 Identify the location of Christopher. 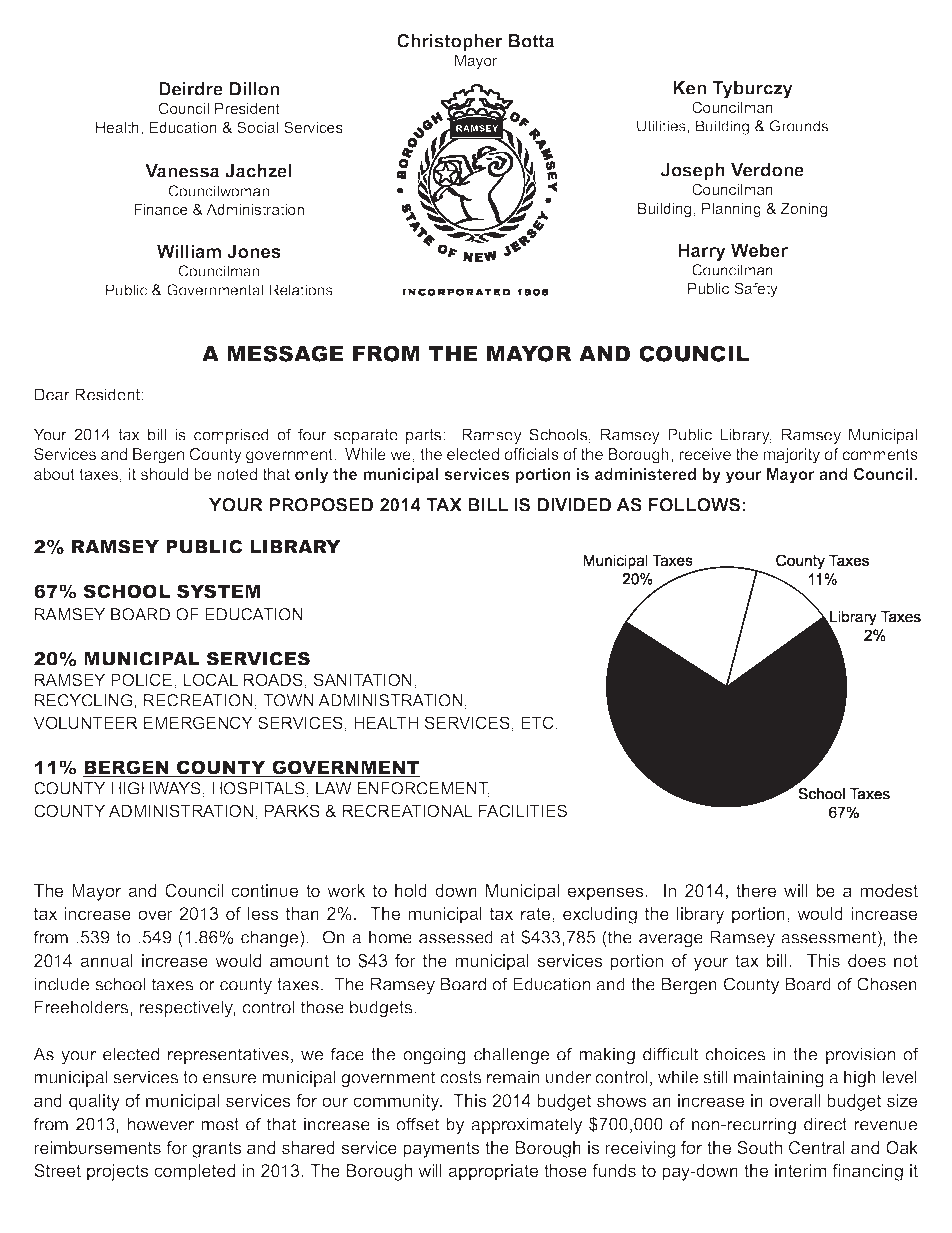
(450, 42).
